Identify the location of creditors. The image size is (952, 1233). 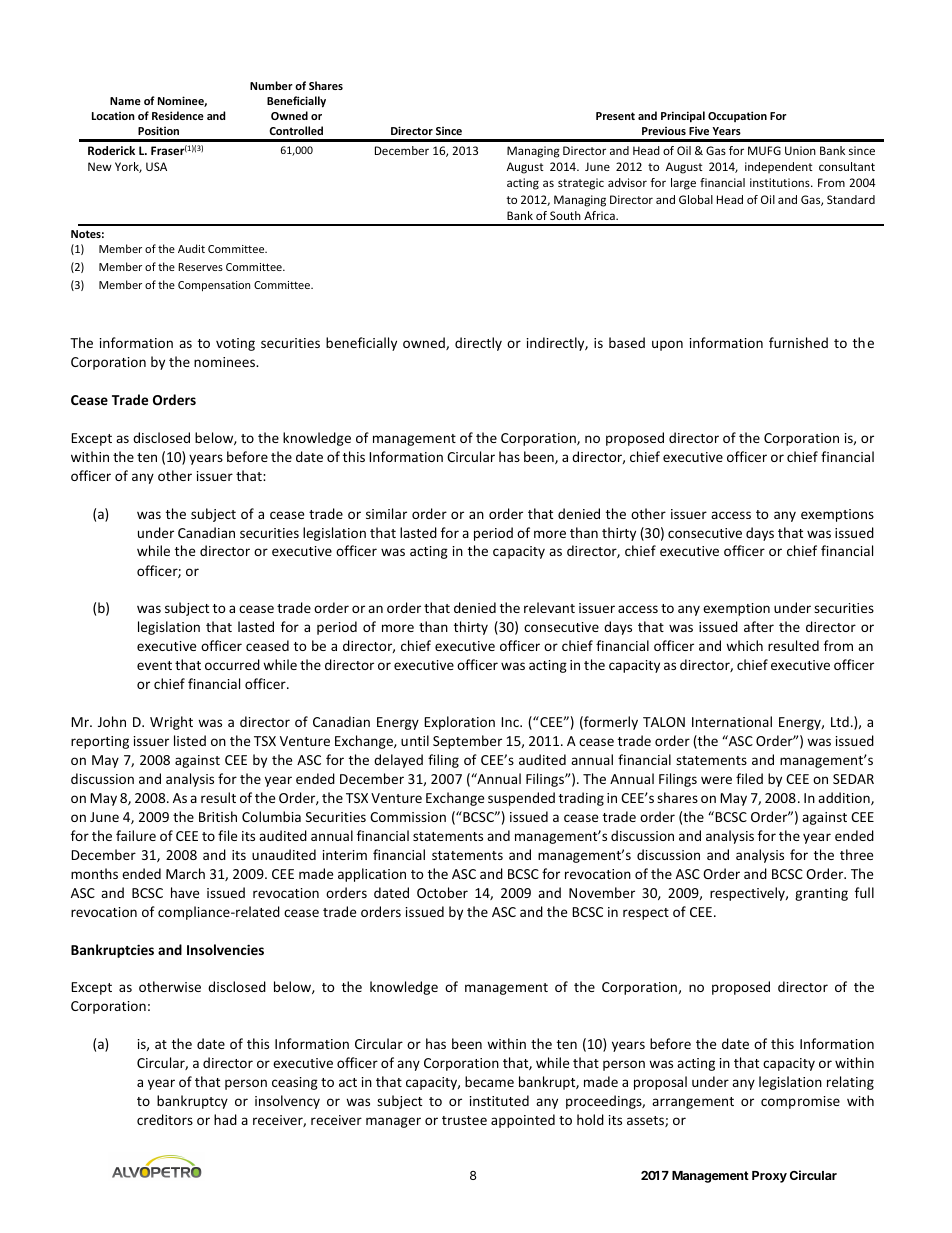
(165, 1119).
